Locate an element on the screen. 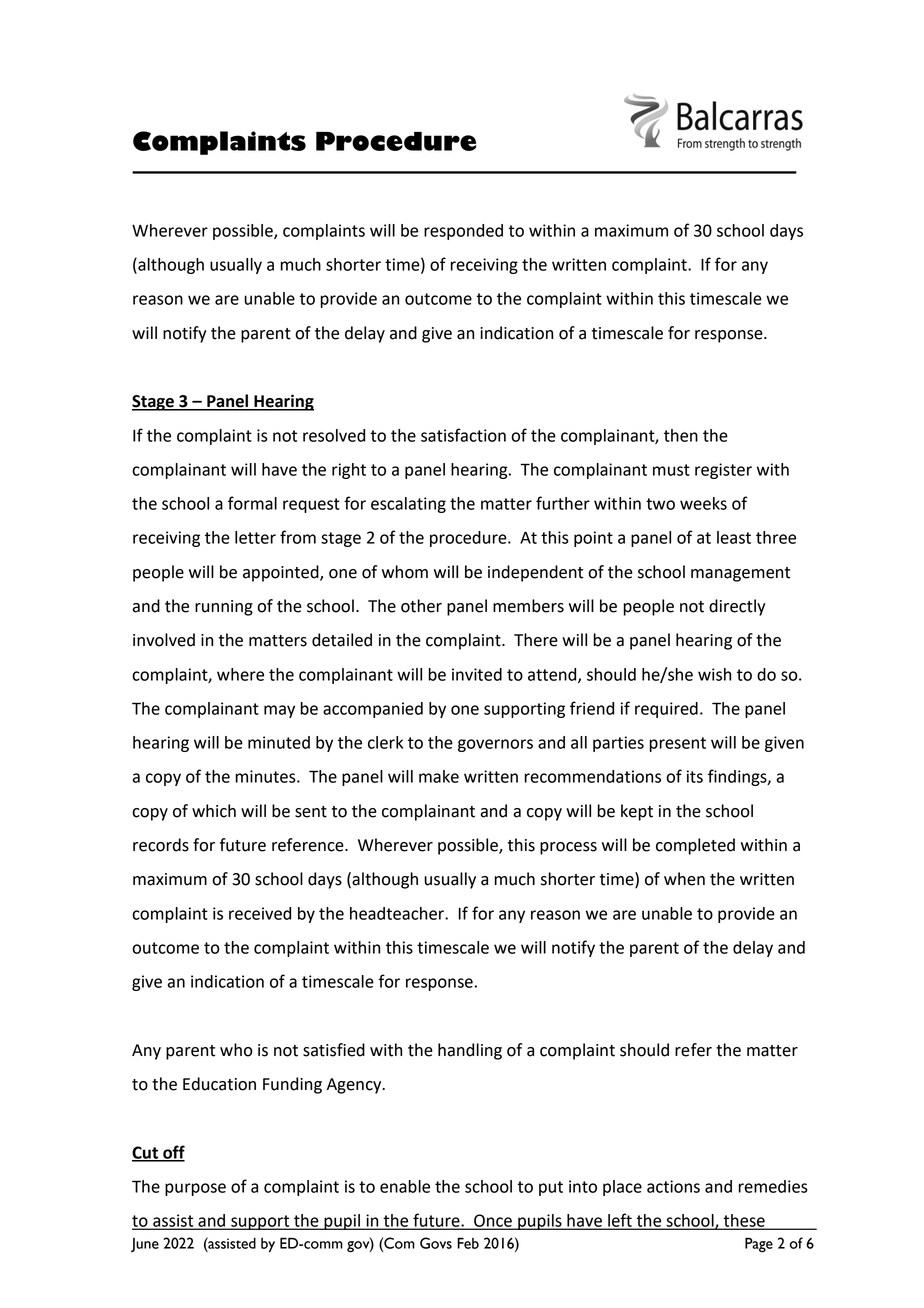 The width and height of the screenshot is (924, 1308). Once is located at coordinates (493, 1221).
